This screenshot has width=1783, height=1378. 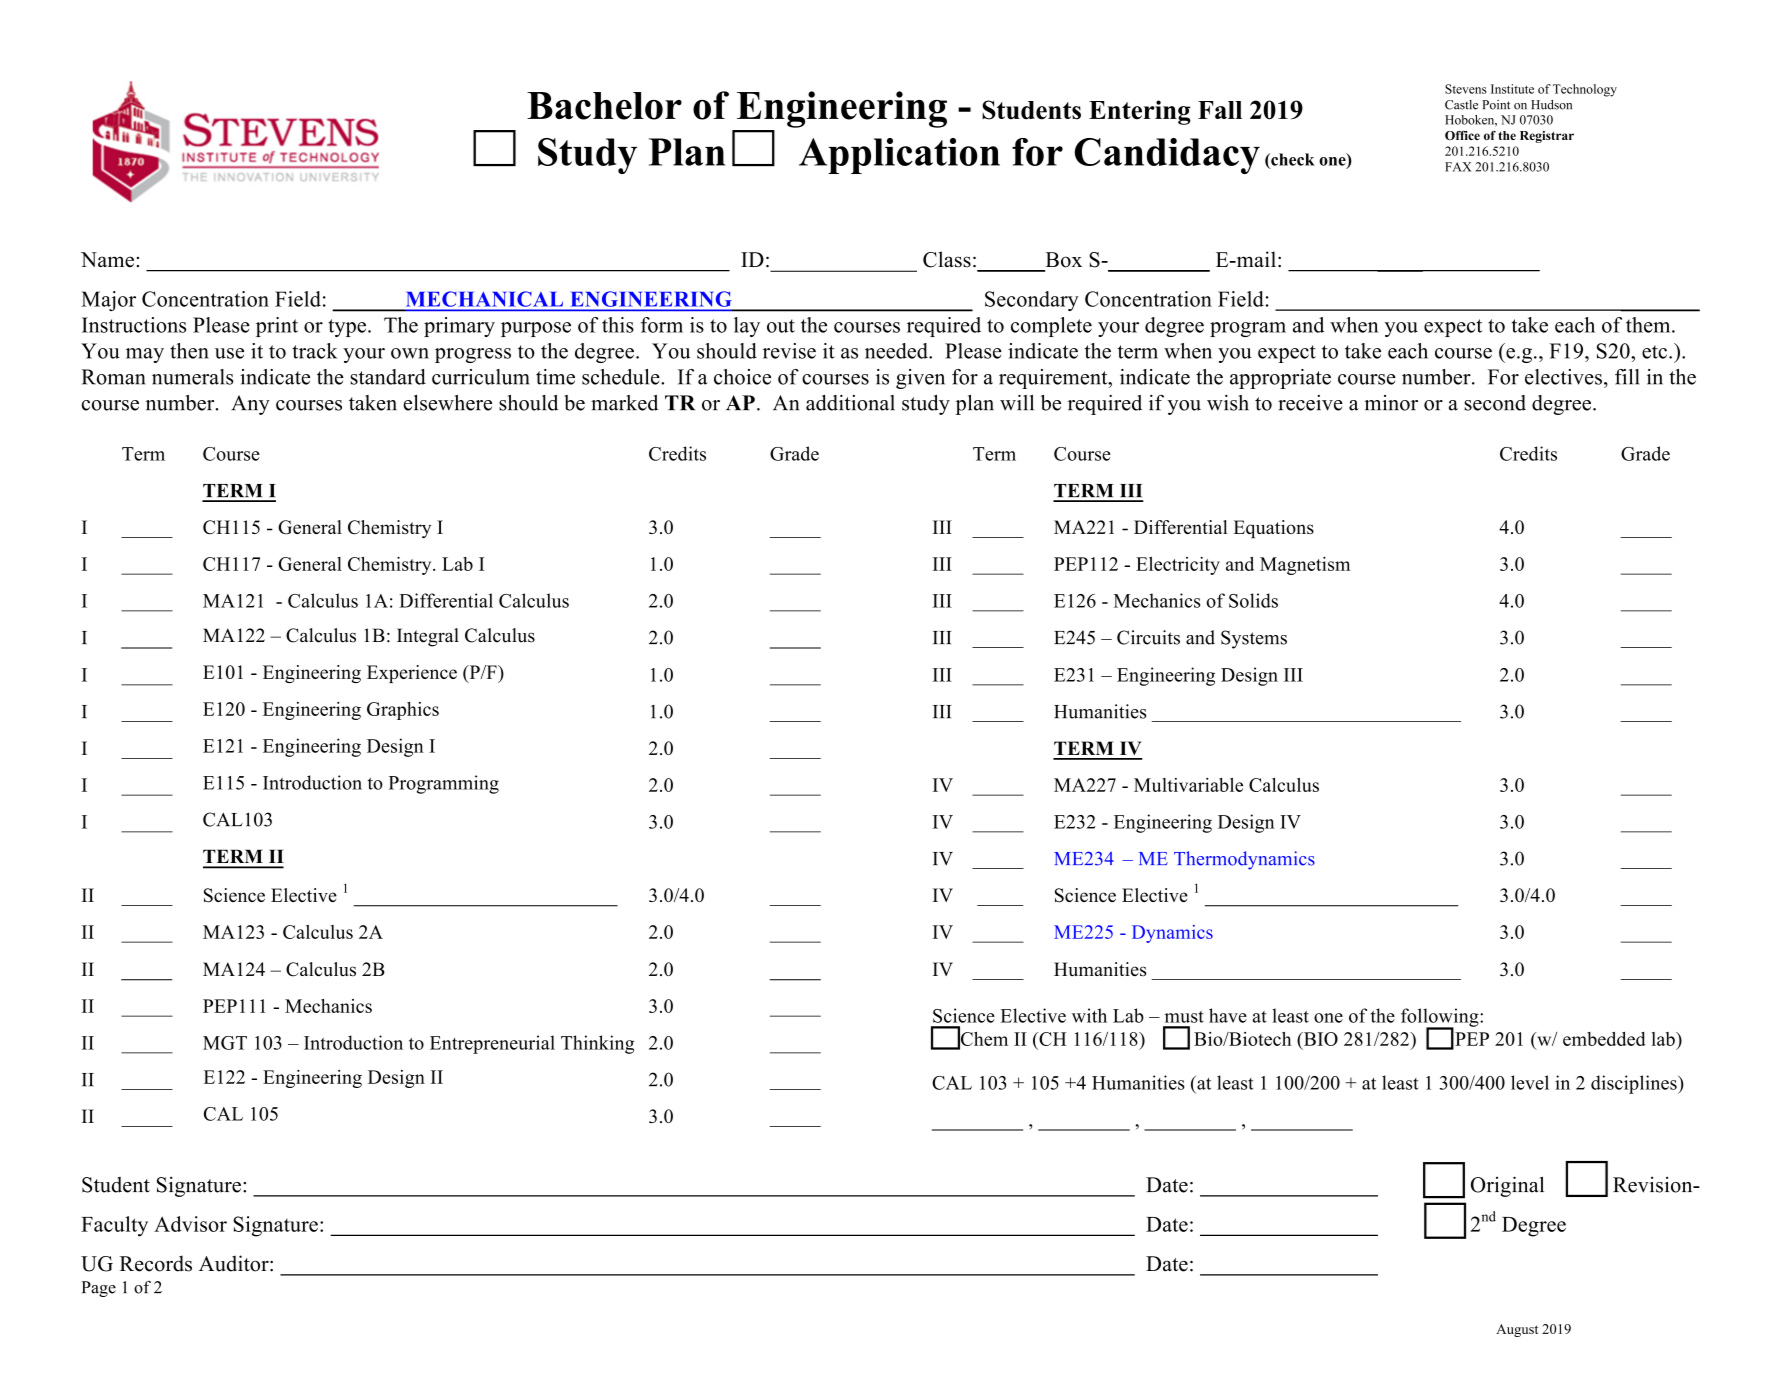 I want to click on with, so click(x=1089, y=1015).
